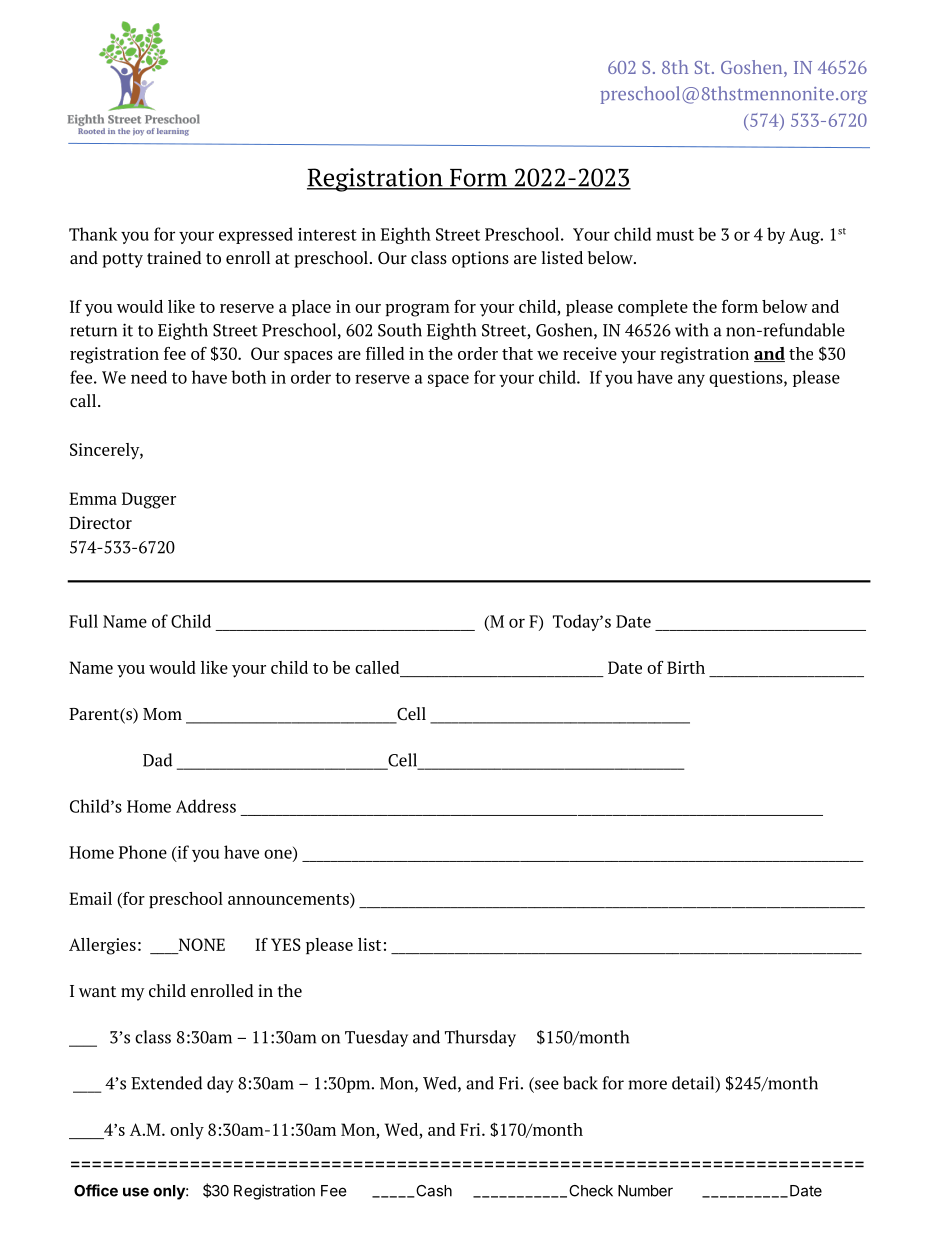  What do you see at coordinates (645, 1191) in the image?
I see `Number` at bounding box center [645, 1191].
